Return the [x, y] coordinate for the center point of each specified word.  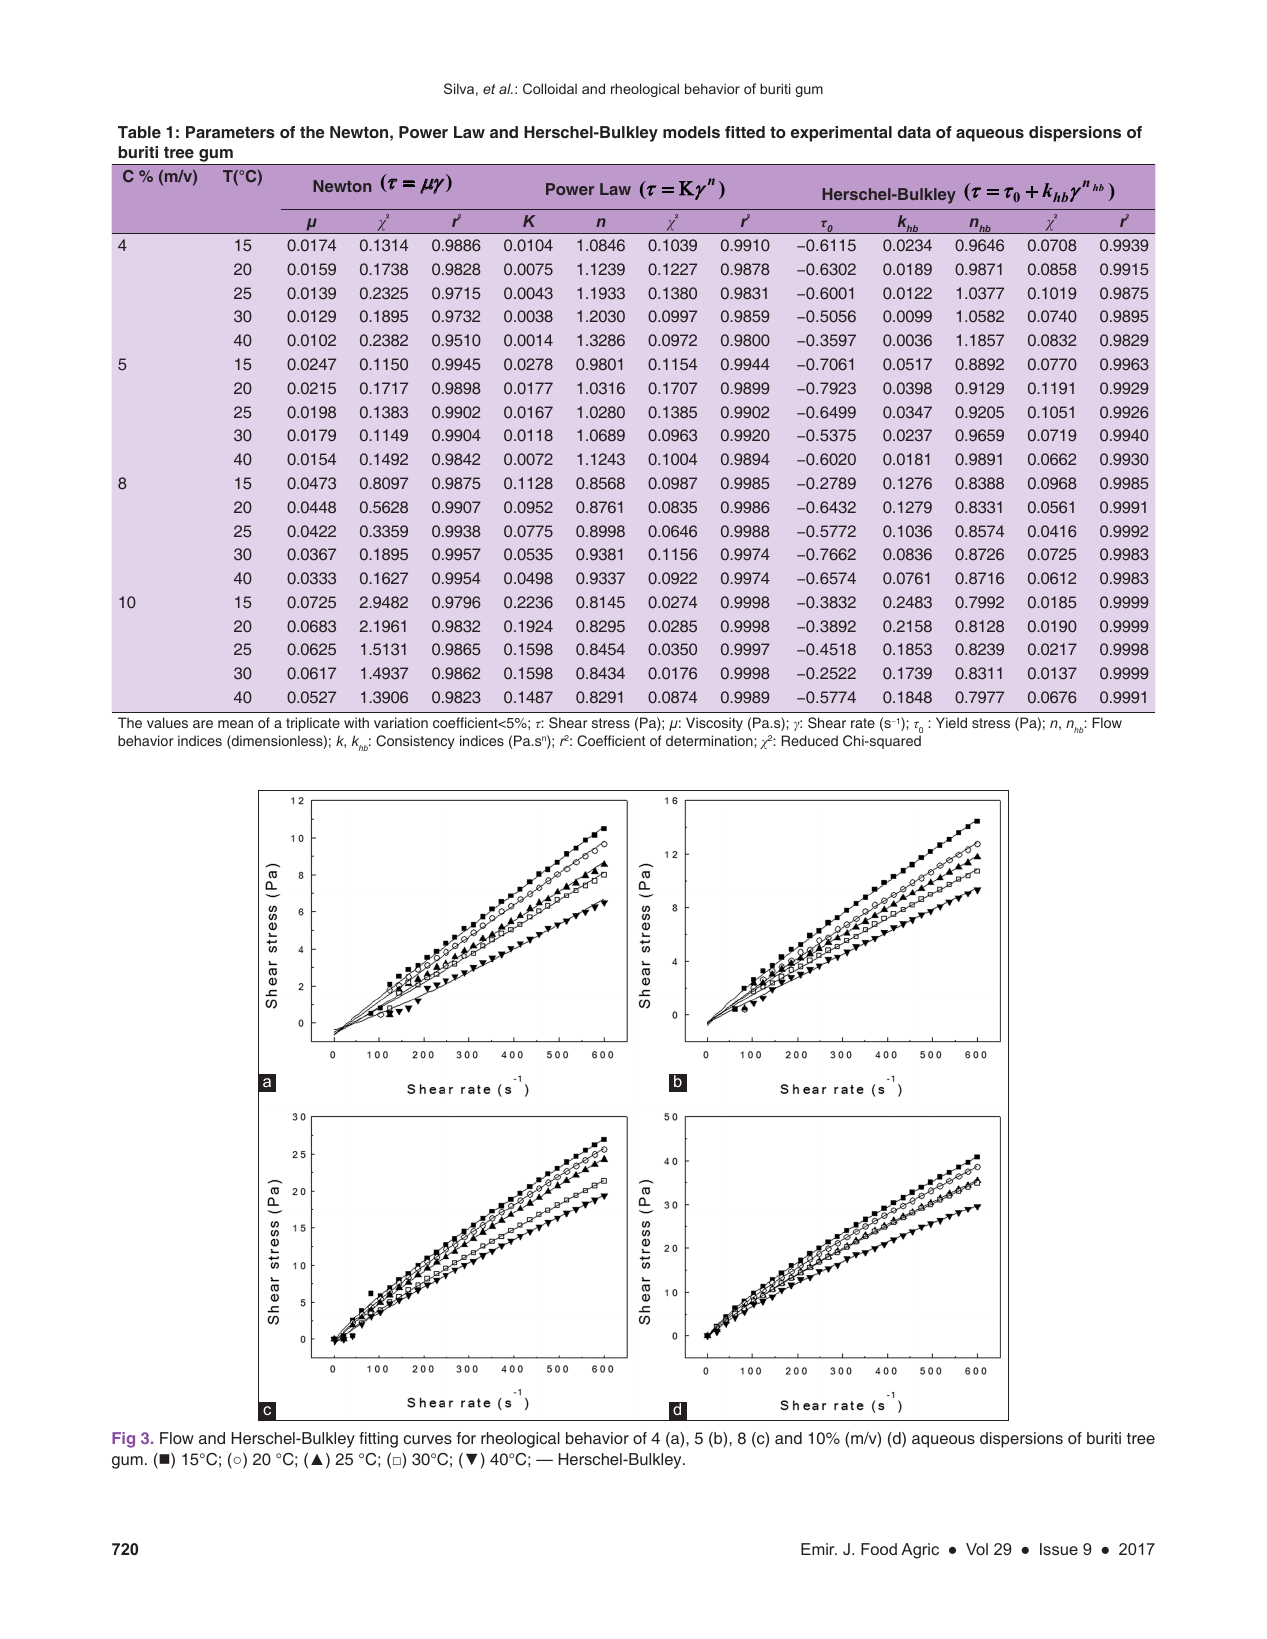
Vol [977, 1549]
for [466, 1438]
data [914, 132]
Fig [123, 1440]
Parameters [230, 132]
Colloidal [550, 88]
